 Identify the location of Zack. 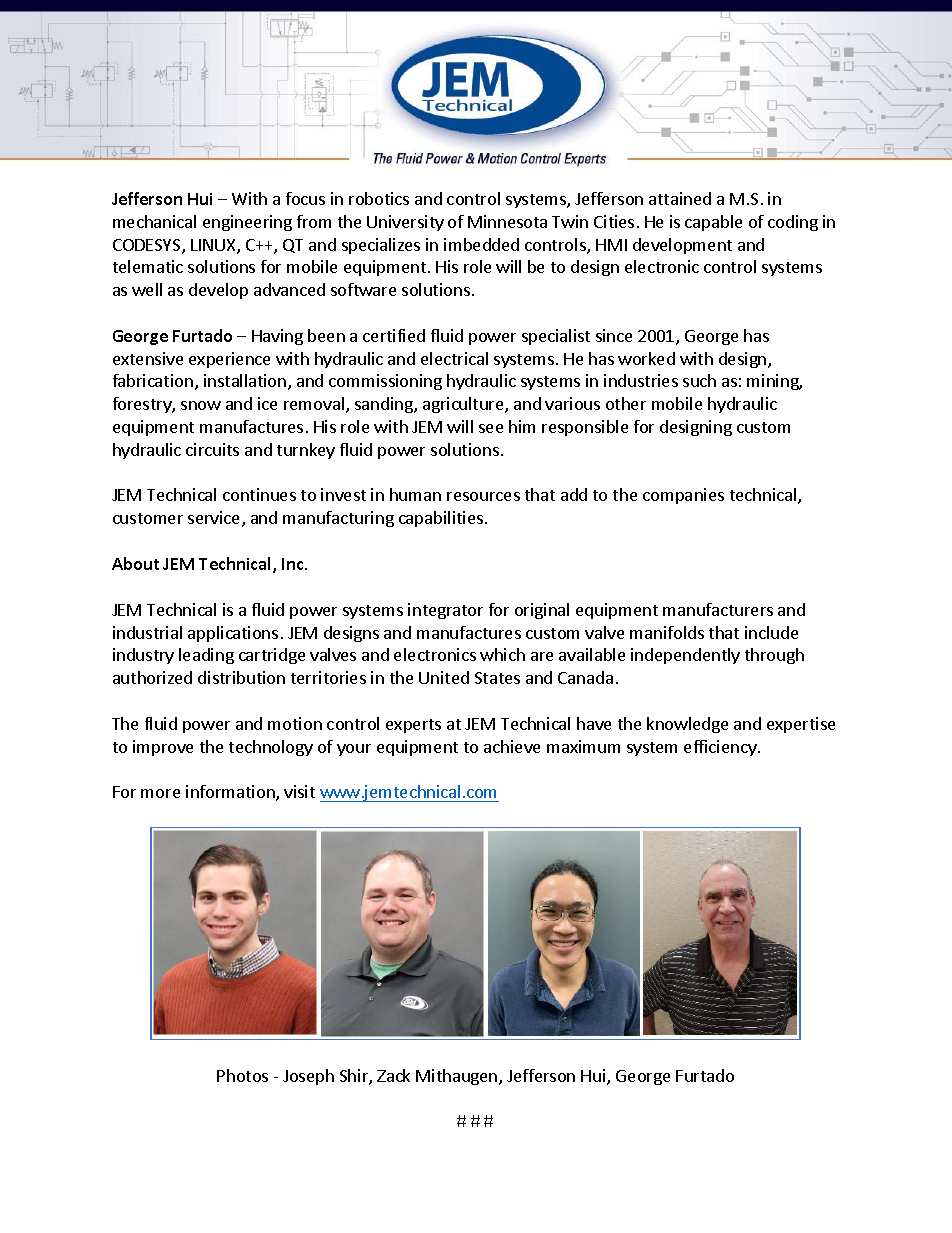
(393, 1075).
